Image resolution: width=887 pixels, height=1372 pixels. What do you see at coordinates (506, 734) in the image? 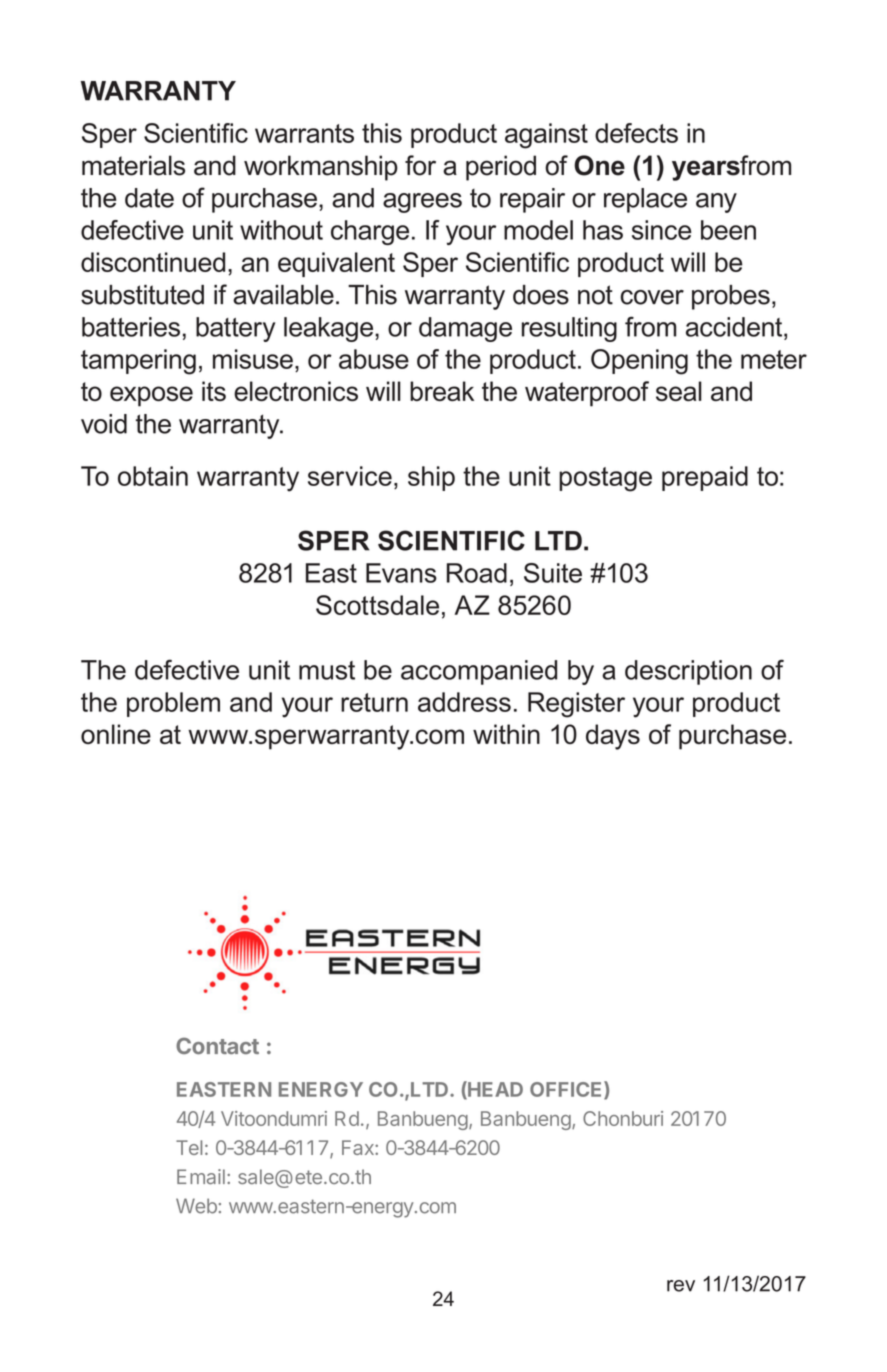
I see `within` at bounding box center [506, 734].
